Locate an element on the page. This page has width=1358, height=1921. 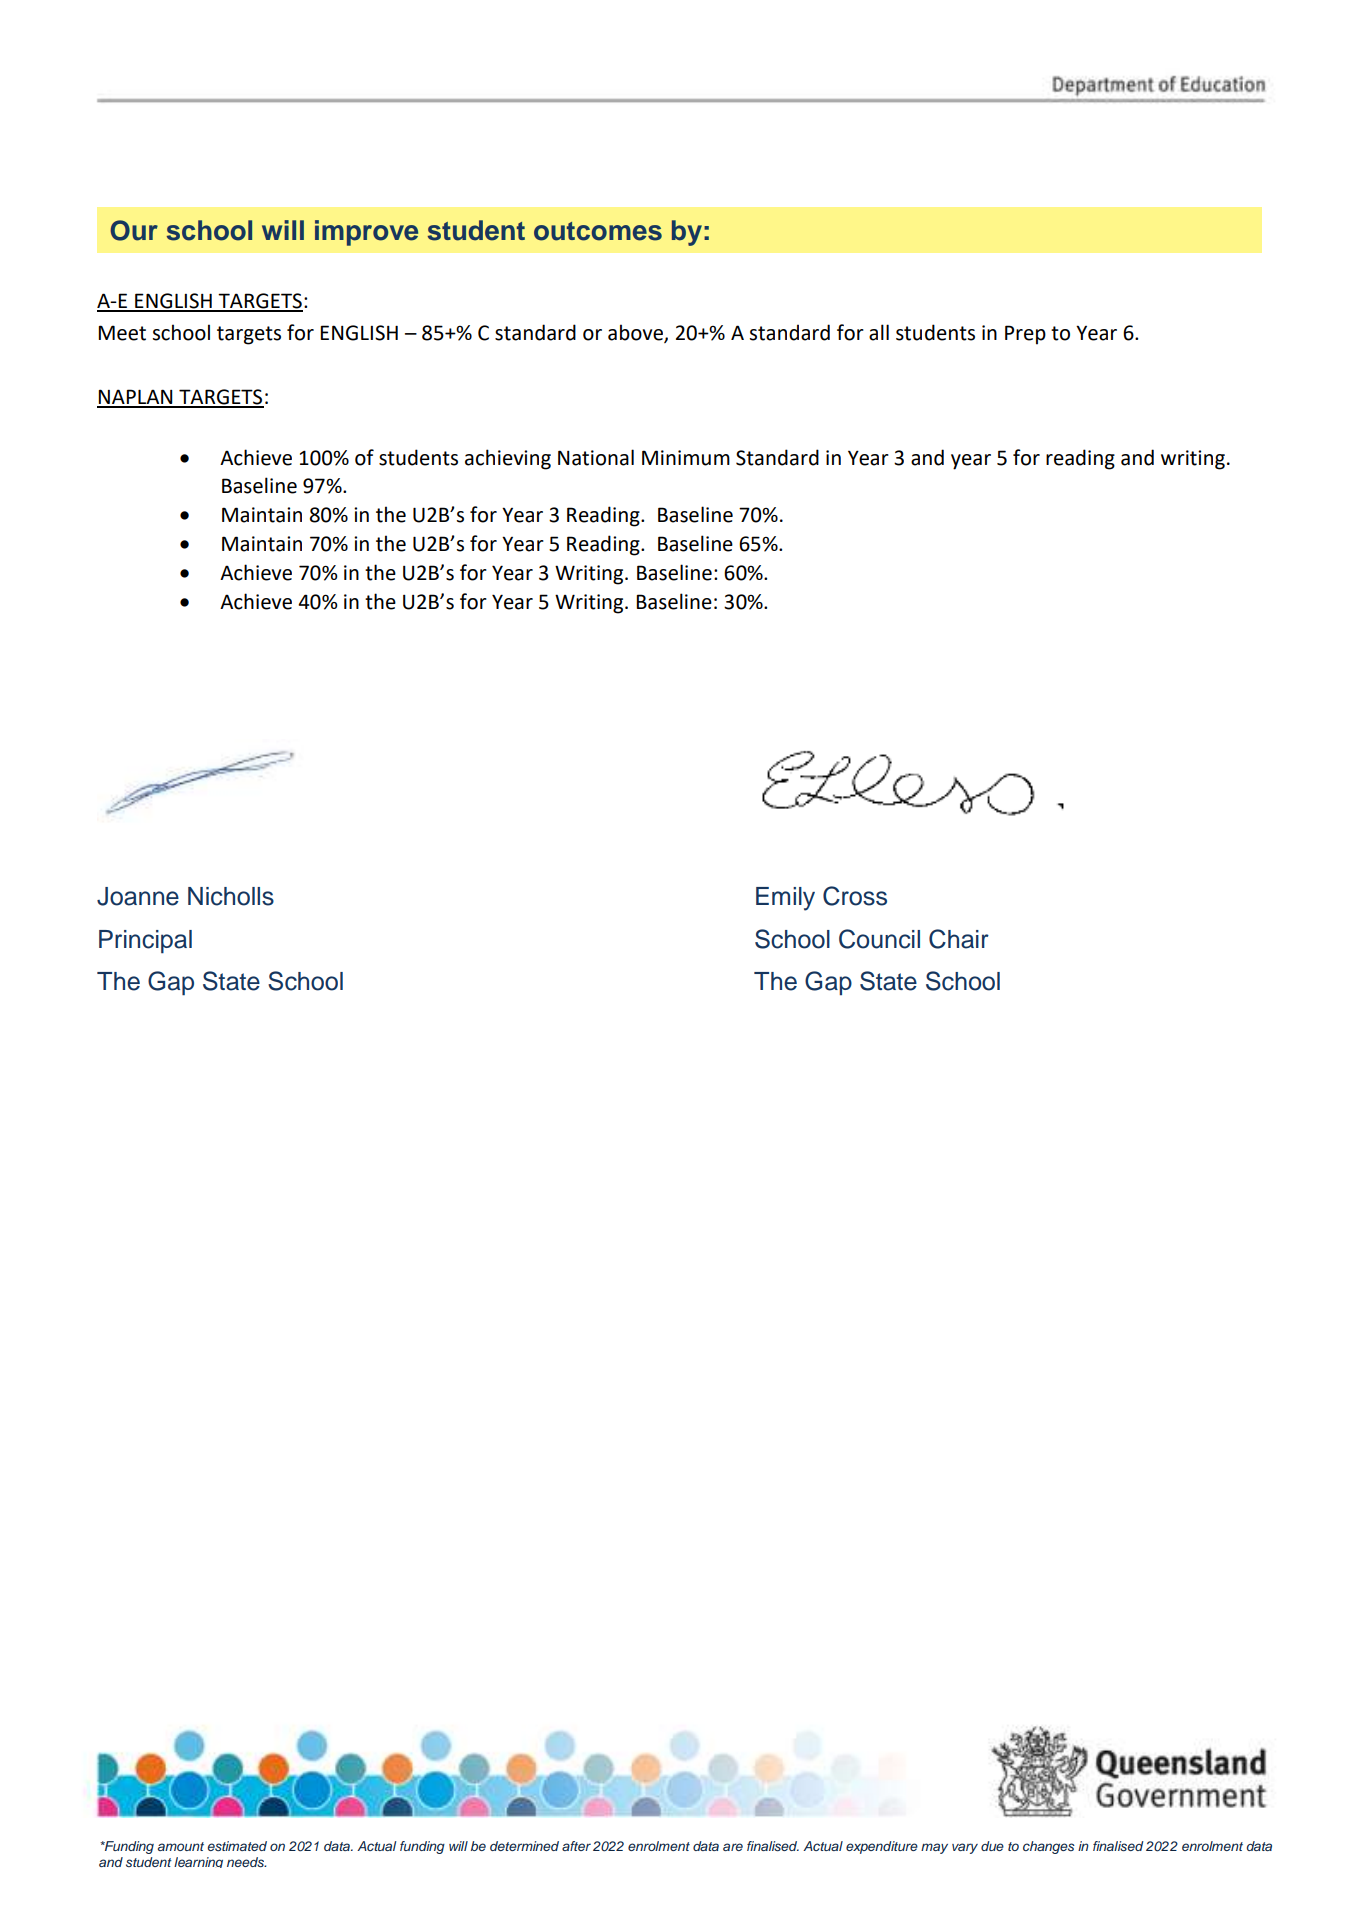
after is located at coordinates (576, 1846).
